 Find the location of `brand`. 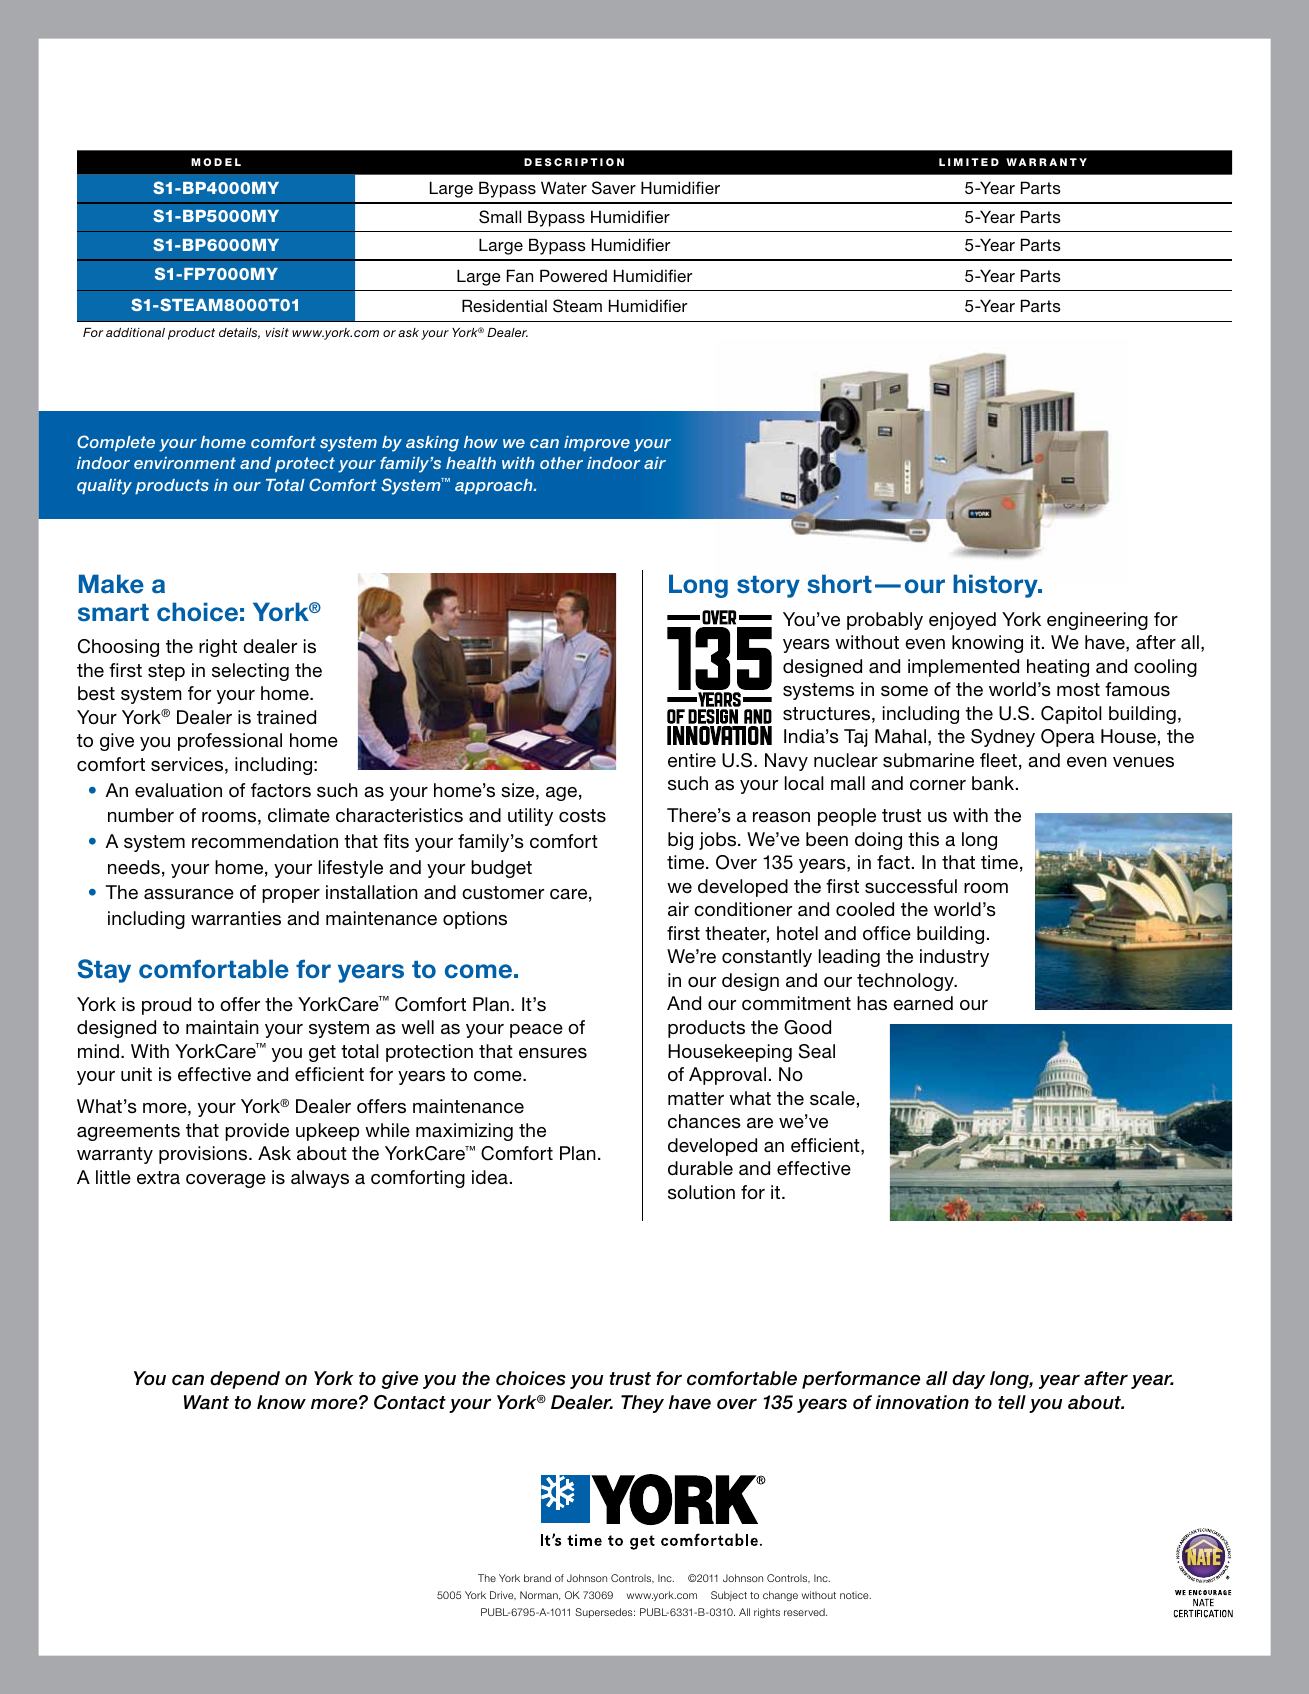

brand is located at coordinates (537, 1578).
